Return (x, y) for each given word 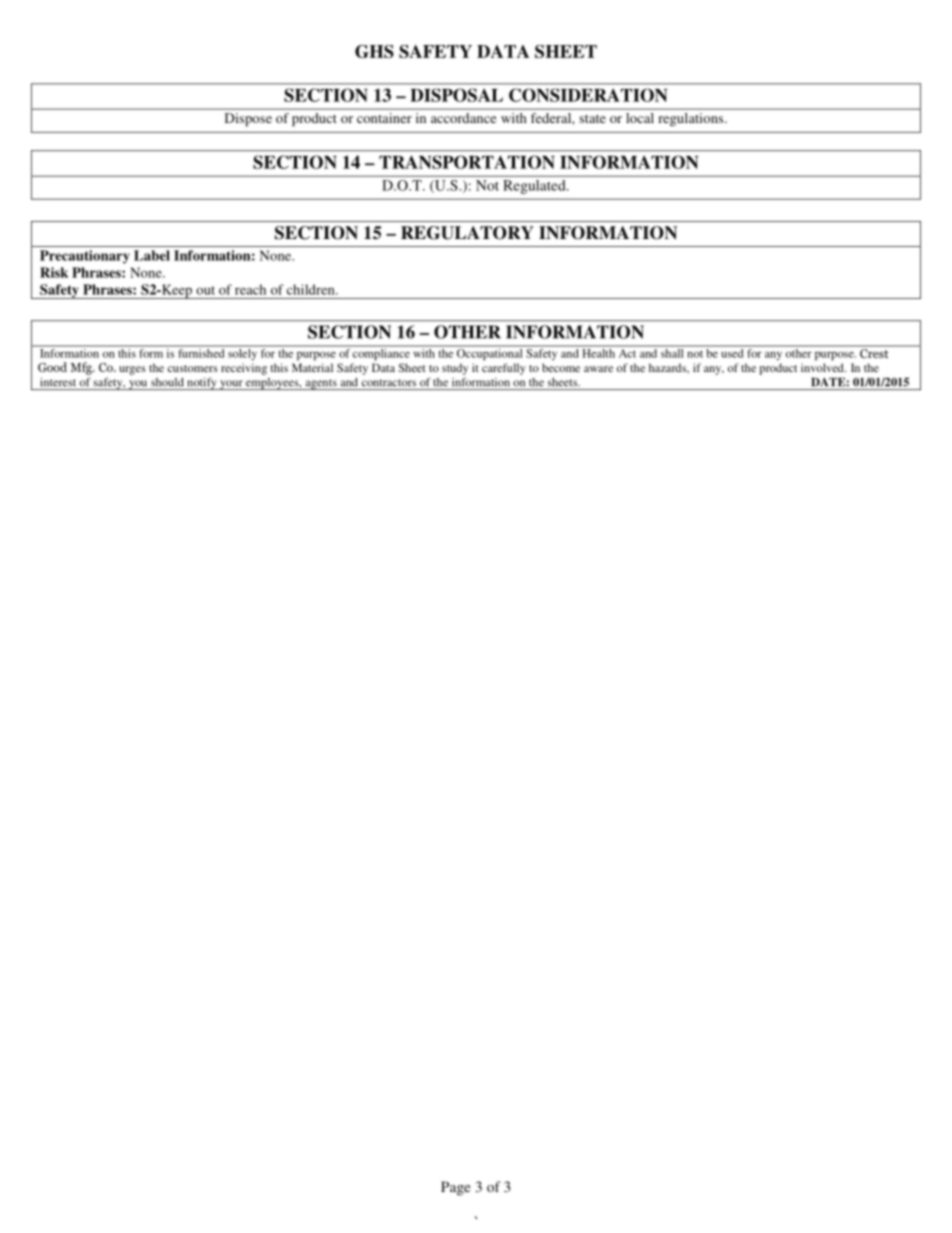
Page (455, 1188)
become (561, 367)
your (231, 385)
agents (321, 384)
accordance (463, 118)
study (455, 369)
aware (598, 369)
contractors (389, 383)
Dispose (248, 120)
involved (823, 367)
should (167, 382)
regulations (692, 119)
